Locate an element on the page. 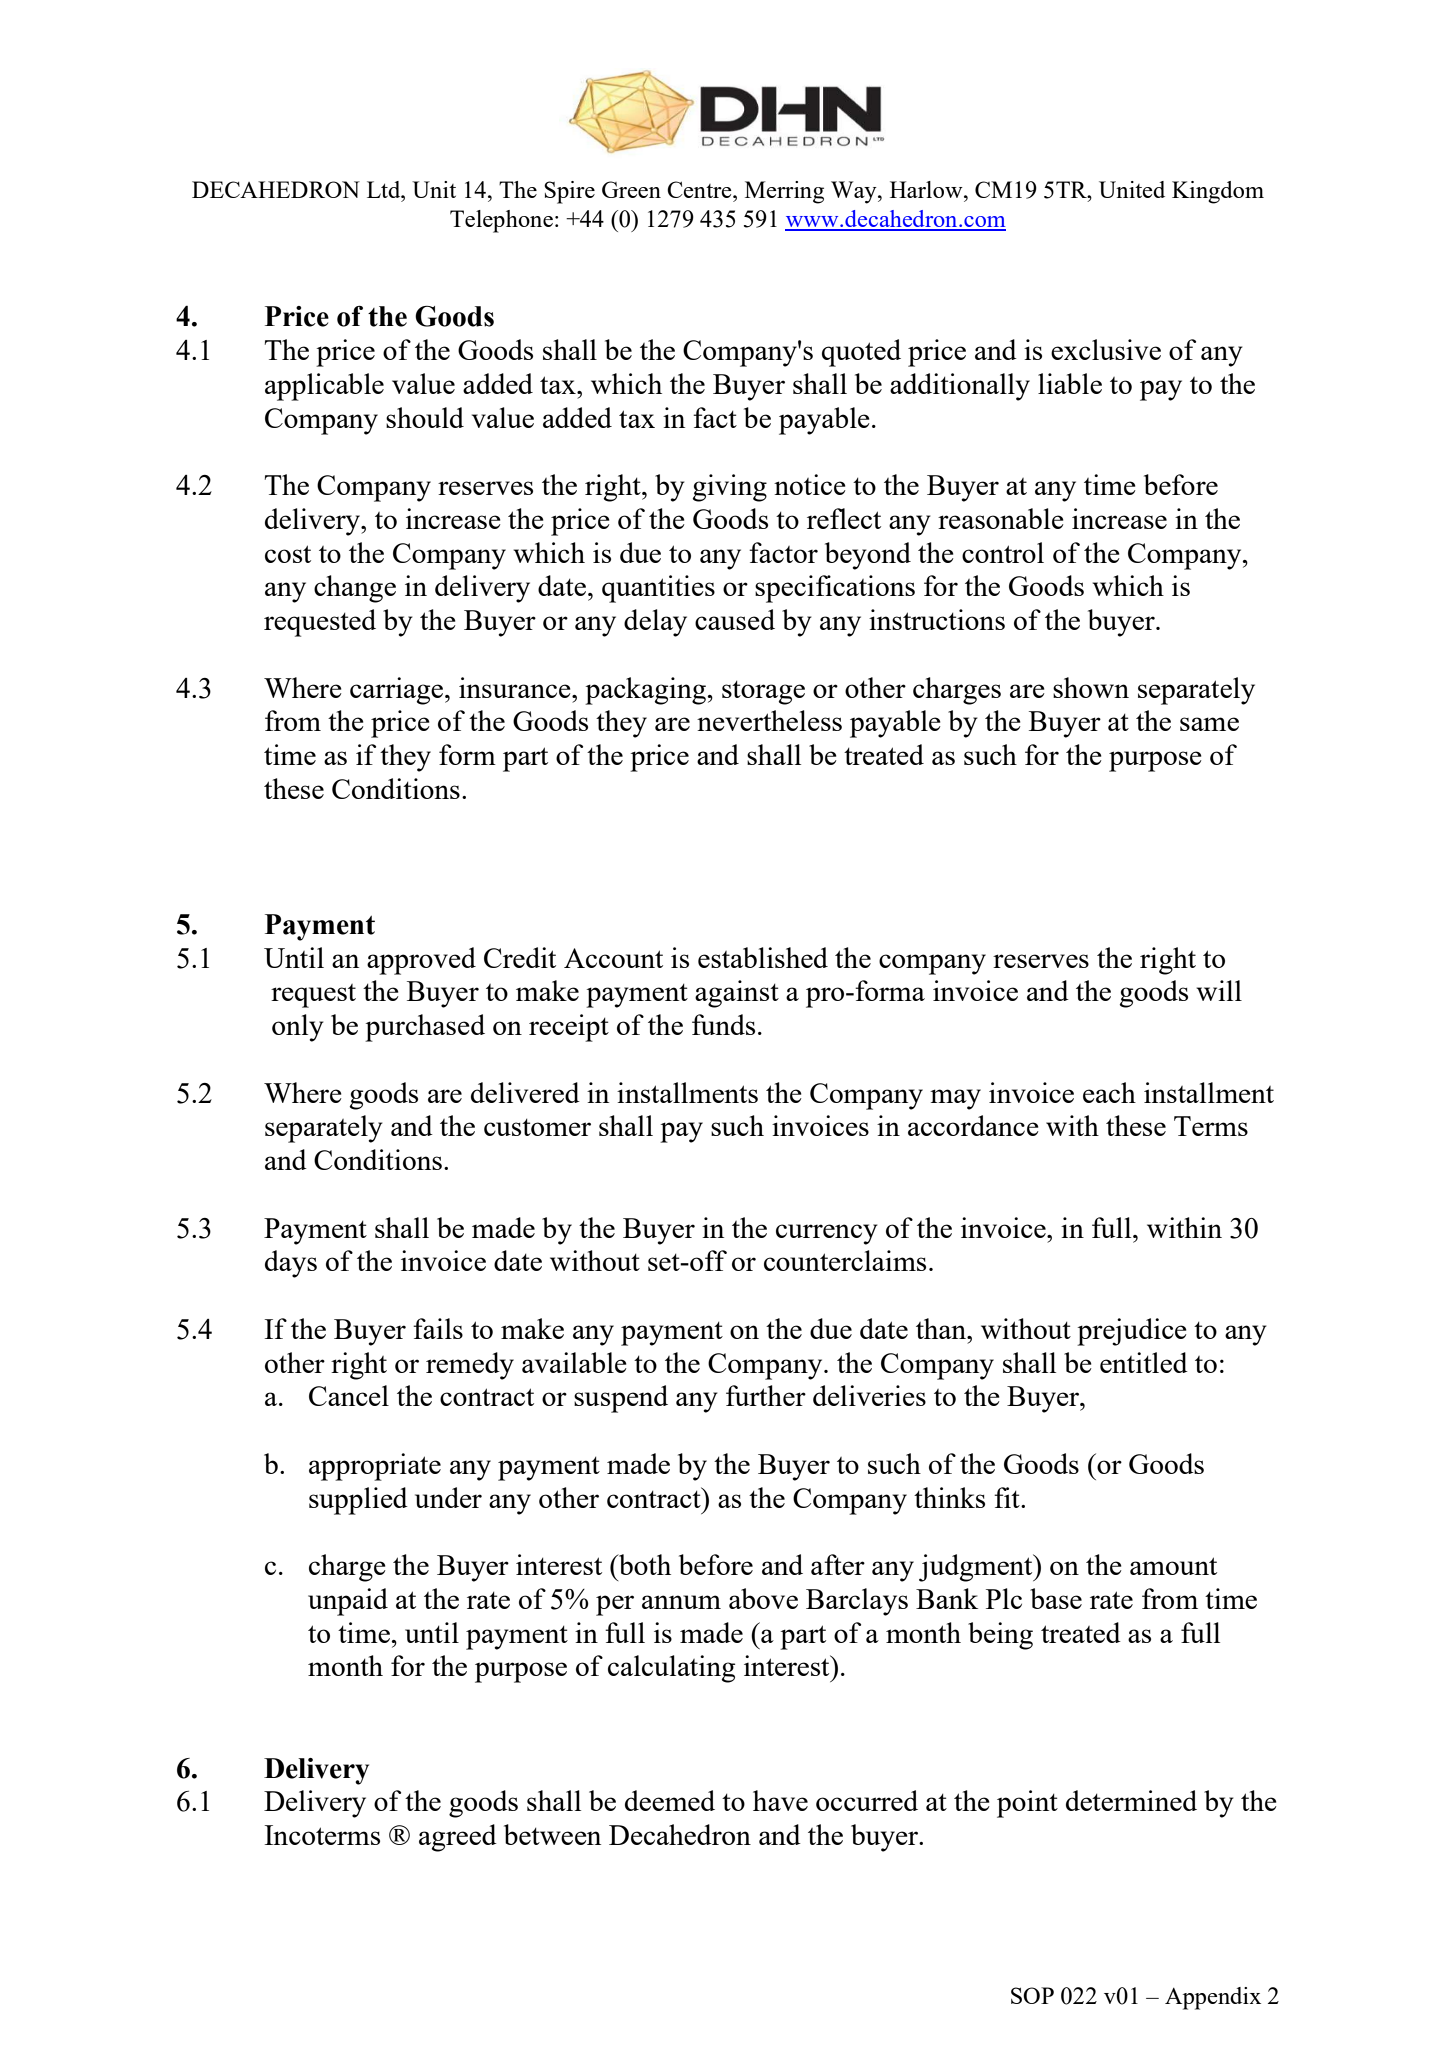  agreed is located at coordinates (458, 1838).
